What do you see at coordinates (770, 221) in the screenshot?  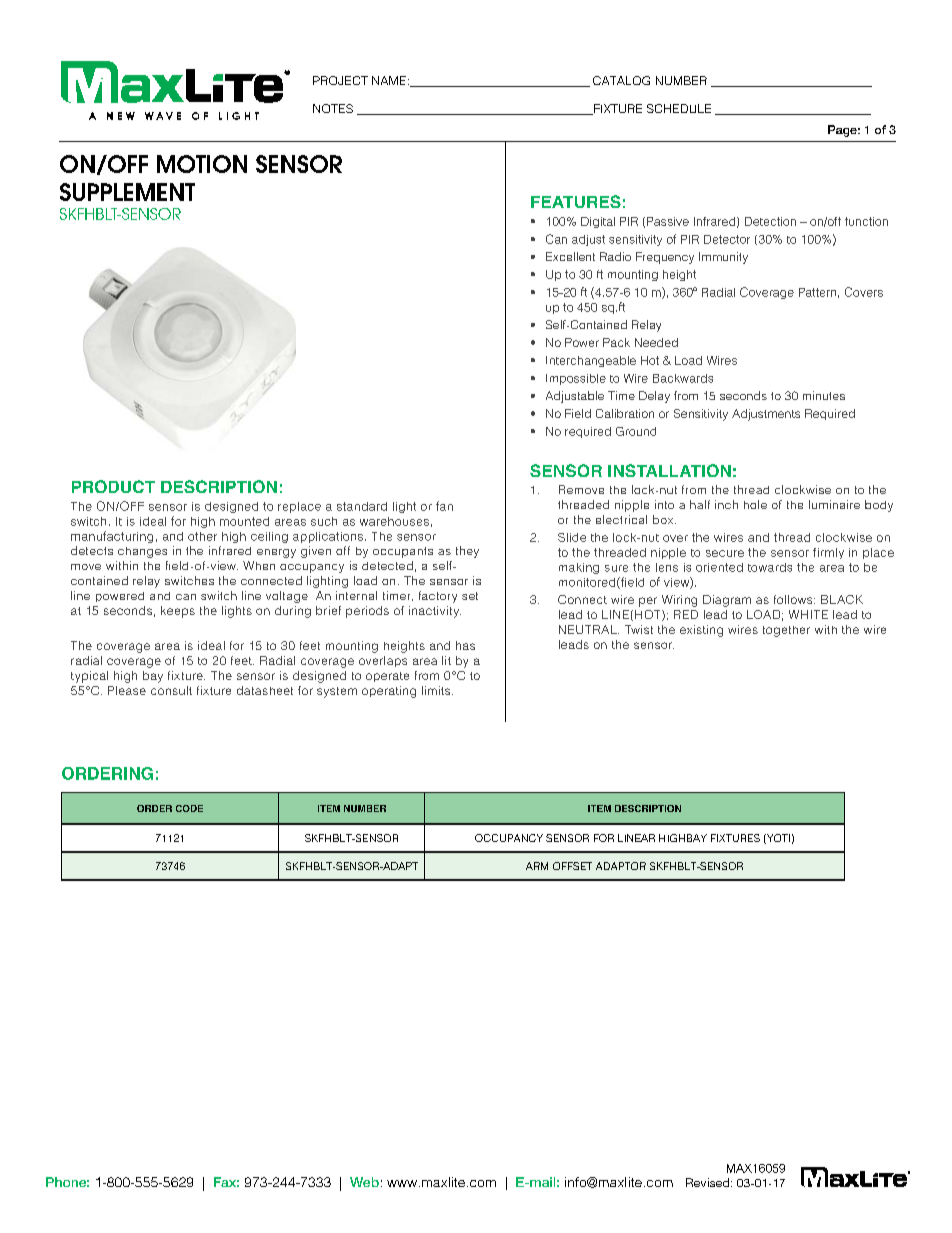 I see `Detection` at bounding box center [770, 221].
